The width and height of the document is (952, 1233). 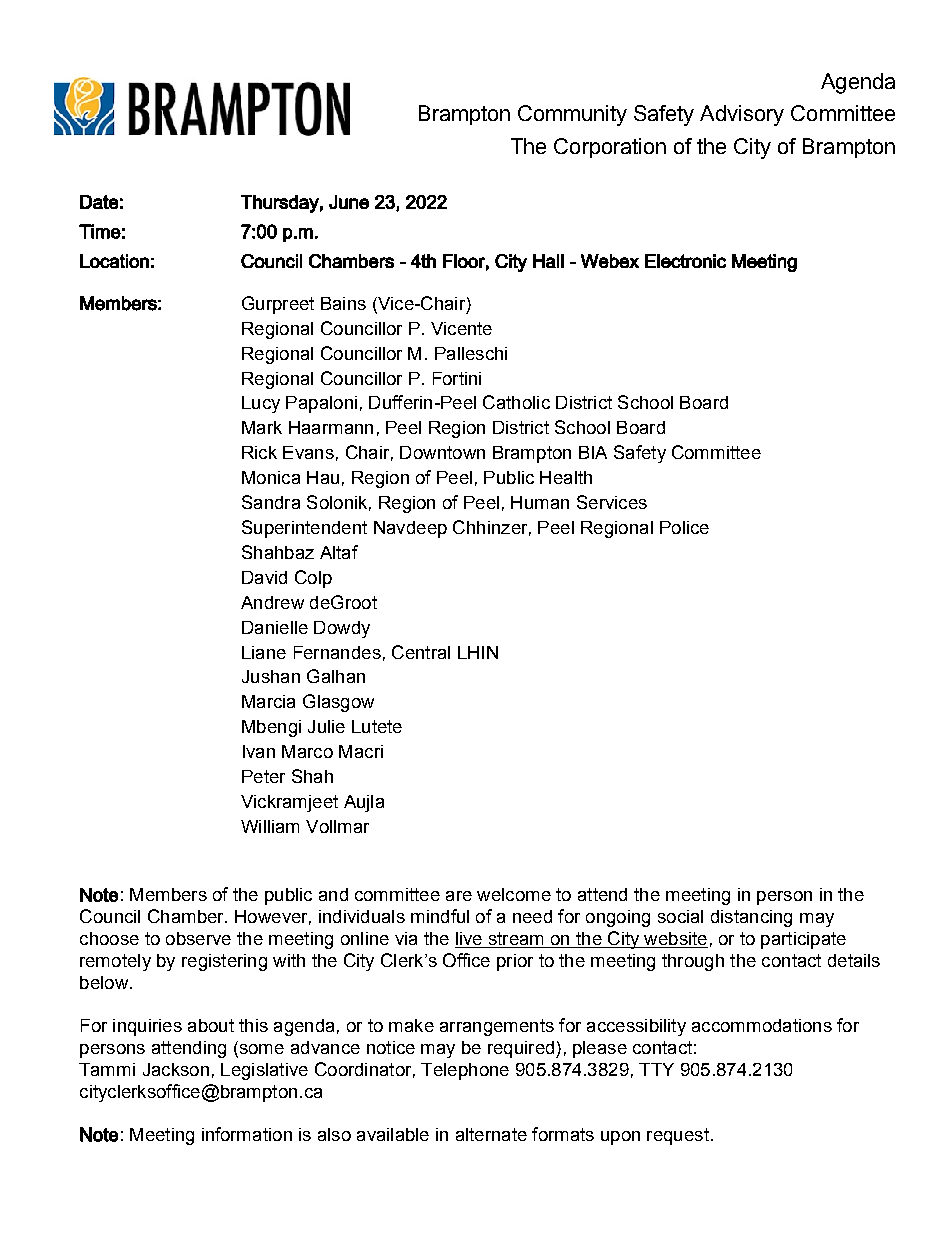 I want to click on Downtown, so click(x=442, y=452).
